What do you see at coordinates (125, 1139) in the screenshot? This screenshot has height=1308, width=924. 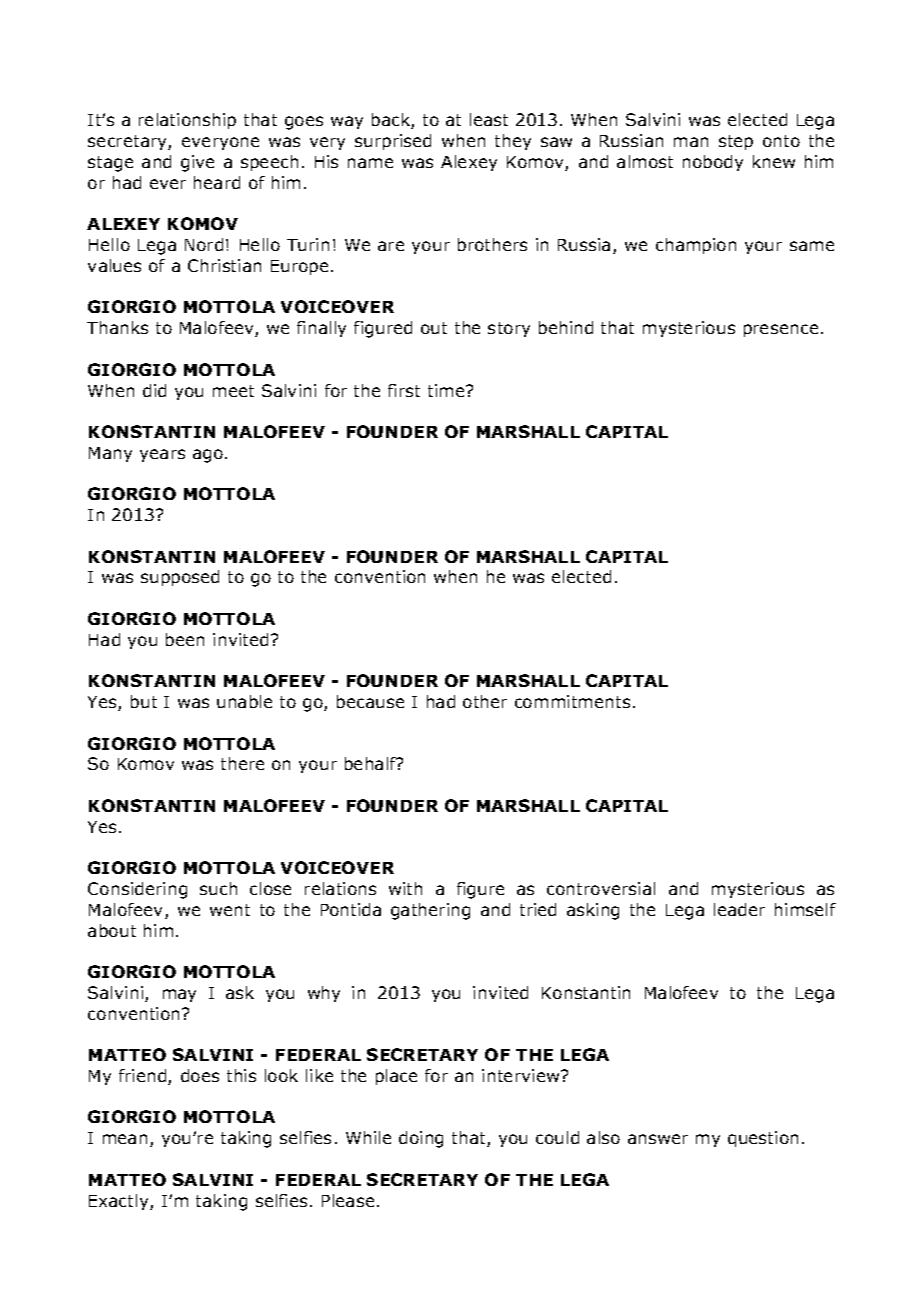 I see `mean` at bounding box center [125, 1139].
